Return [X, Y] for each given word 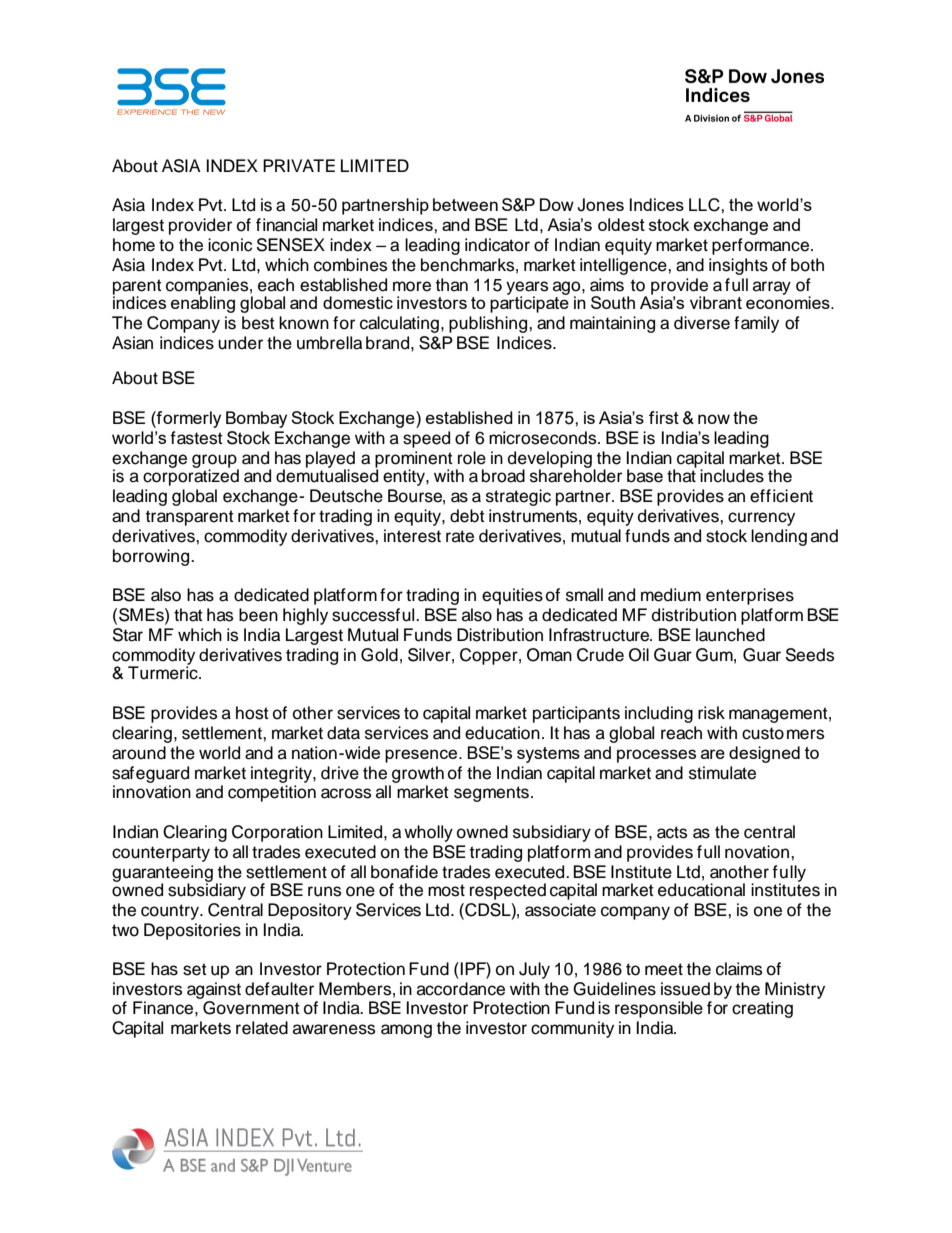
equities [512, 596]
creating [762, 1009]
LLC [705, 205]
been [258, 615]
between [465, 204]
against [214, 990]
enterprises [750, 596]
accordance [461, 989]
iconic [230, 245]
